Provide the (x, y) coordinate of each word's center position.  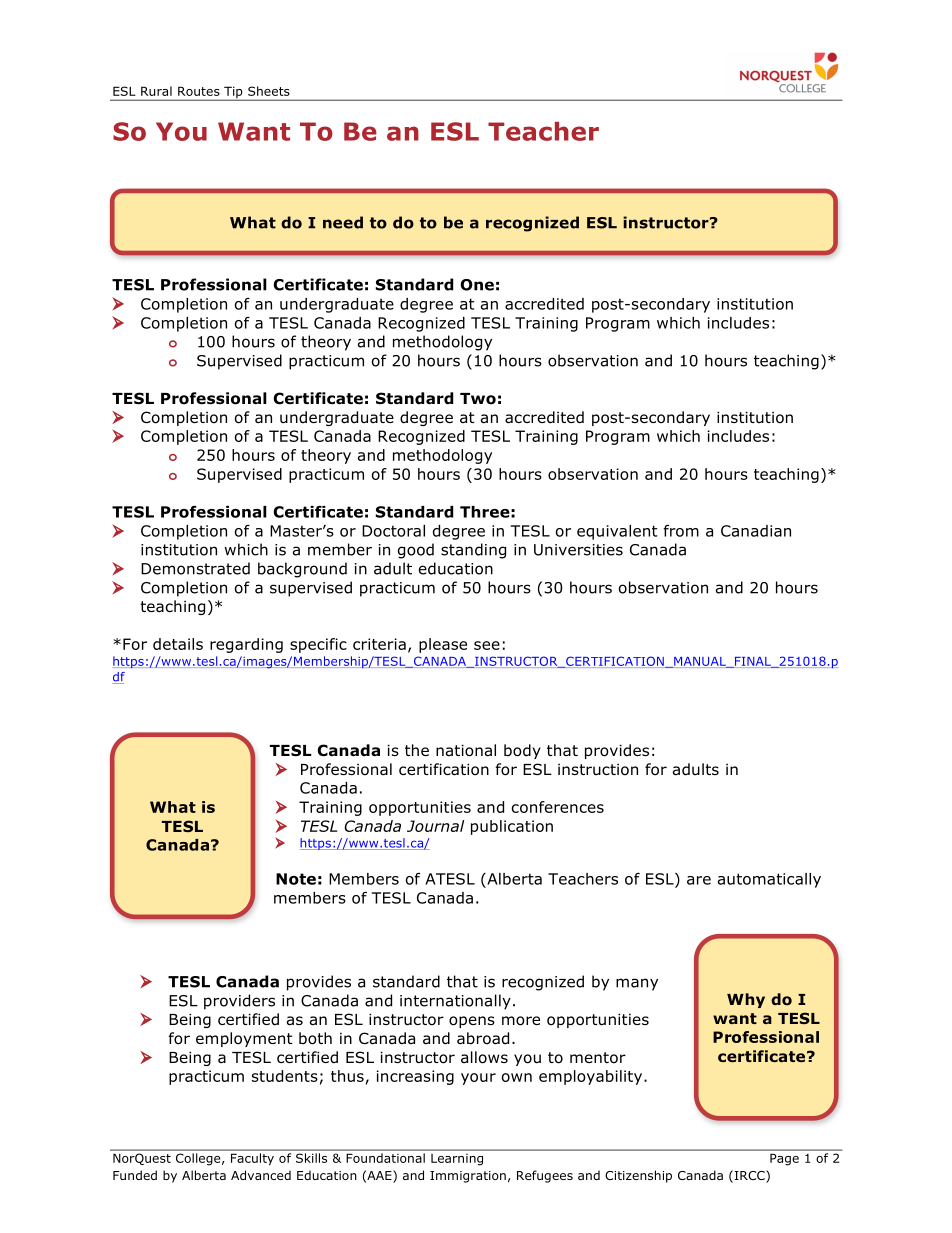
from (681, 531)
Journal (435, 826)
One (477, 285)
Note (296, 879)
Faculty (252, 1159)
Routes (199, 91)
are (699, 880)
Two (478, 399)
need (343, 222)
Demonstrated (195, 568)
